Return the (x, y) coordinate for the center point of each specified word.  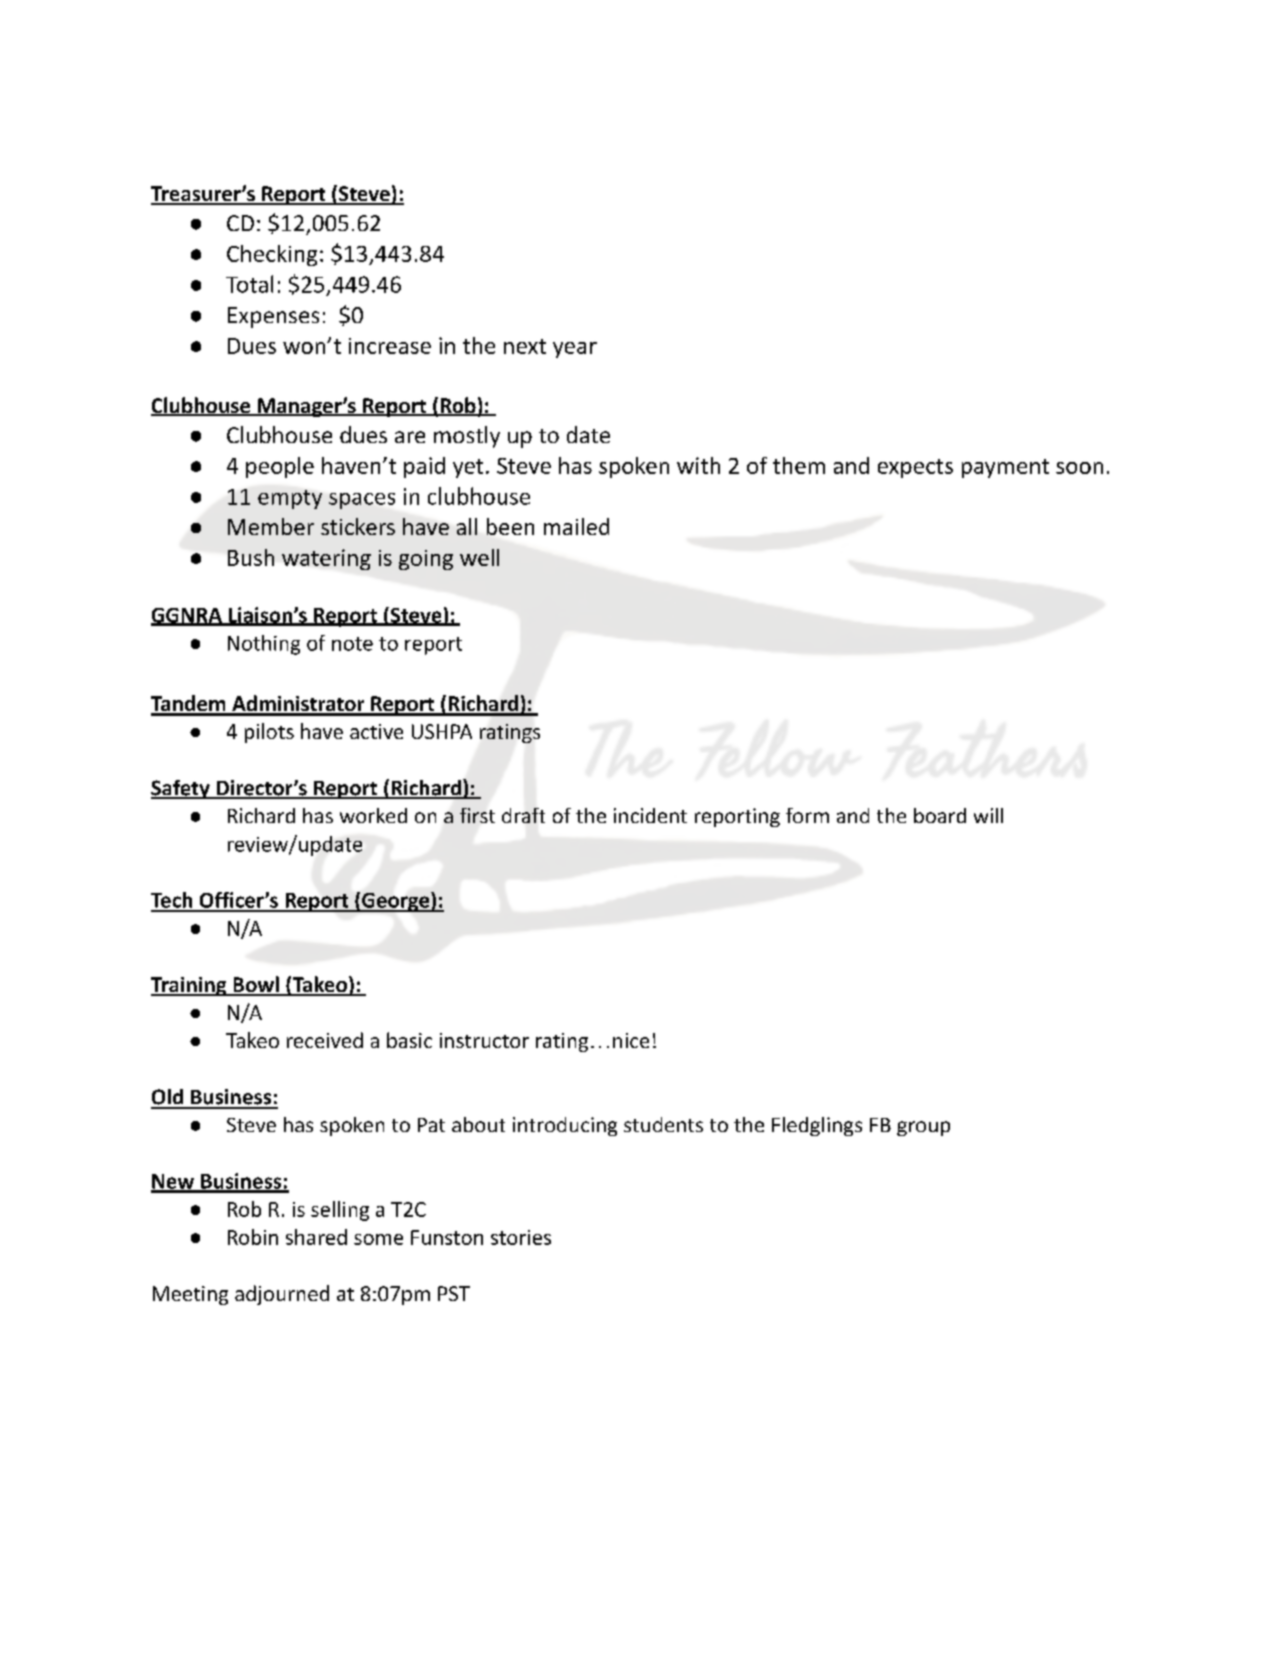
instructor (484, 1040)
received (325, 1040)
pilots (269, 733)
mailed (576, 526)
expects (915, 468)
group (923, 1128)
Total (249, 284)
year (575, 350)
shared (316, 1237)
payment (1005, 468)
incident (650, 815)
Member (271, 526)
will (988, 815)
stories (521, 1237)
